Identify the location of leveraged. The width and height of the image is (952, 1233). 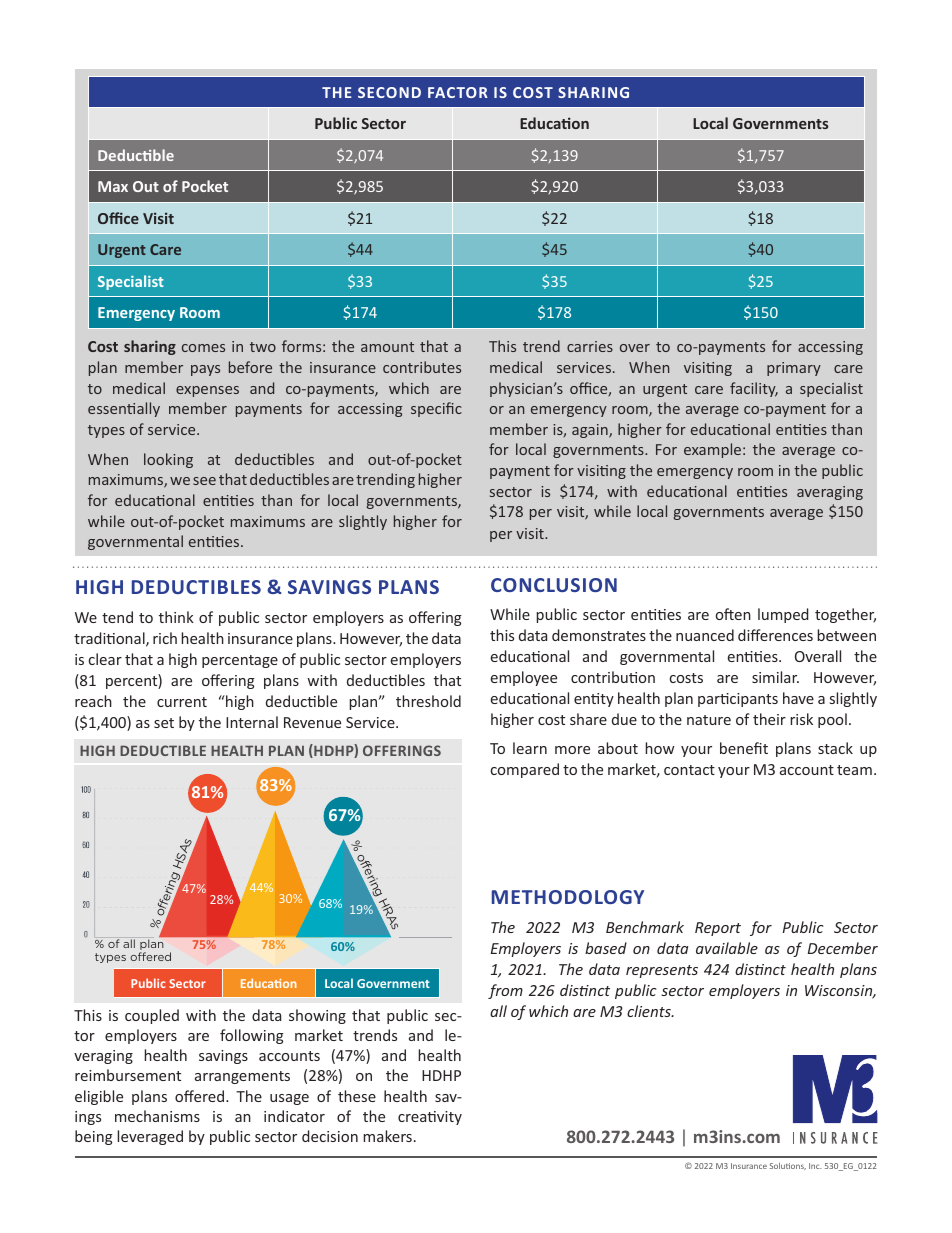
(150, 1137).
